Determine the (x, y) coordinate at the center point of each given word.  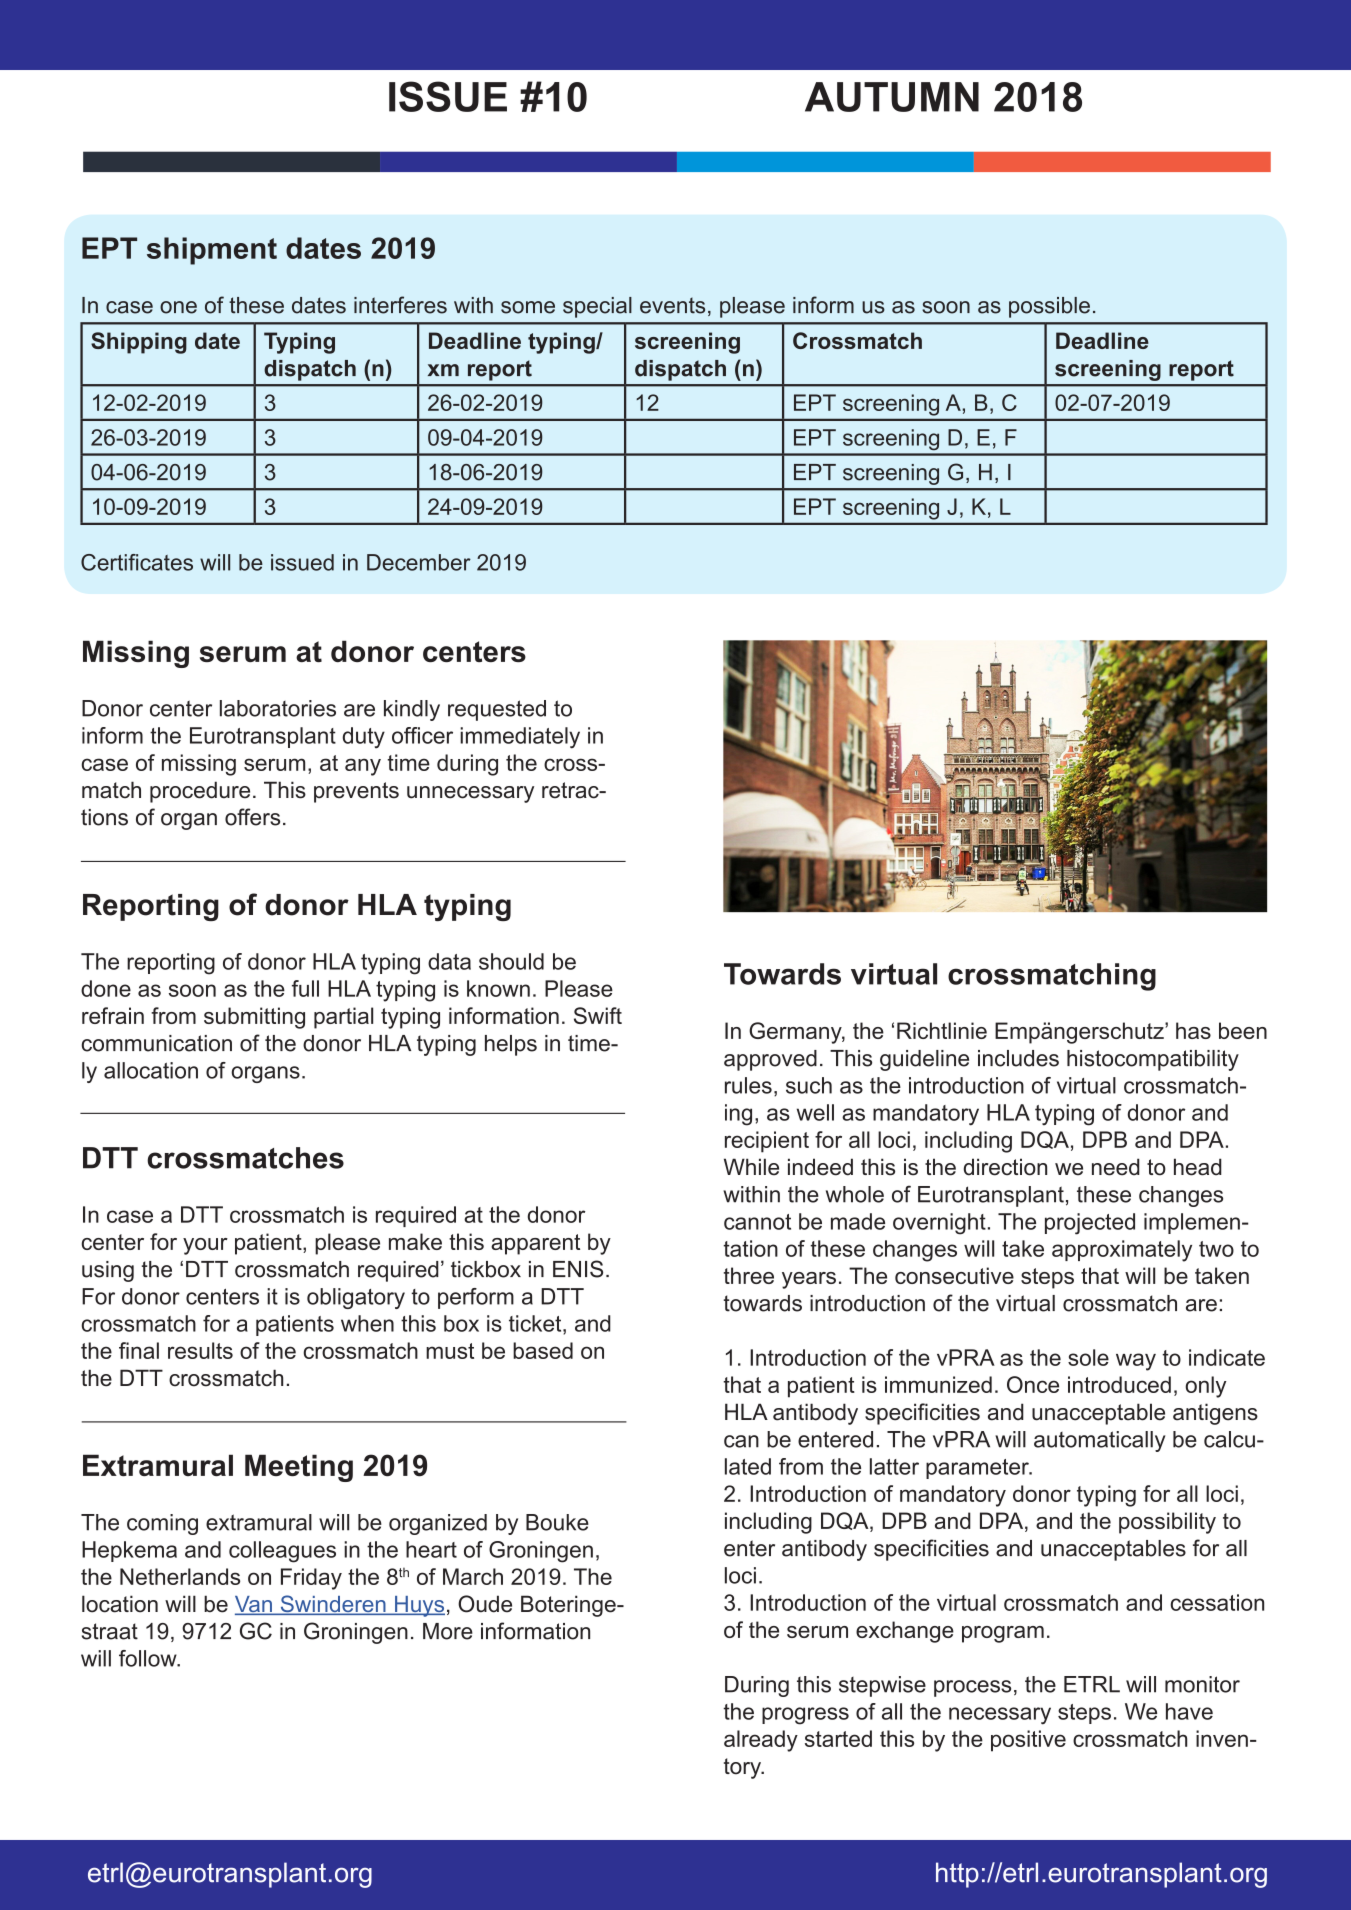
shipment (212, 251)
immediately (520, 738)
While (751, 1167)
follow (149, 1658)
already (761, 1741)
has (1193, 1030)
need (1116, 1167)
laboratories (278, 708)
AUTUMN (892, 97)
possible (1049, 307)
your (205, 1246)
